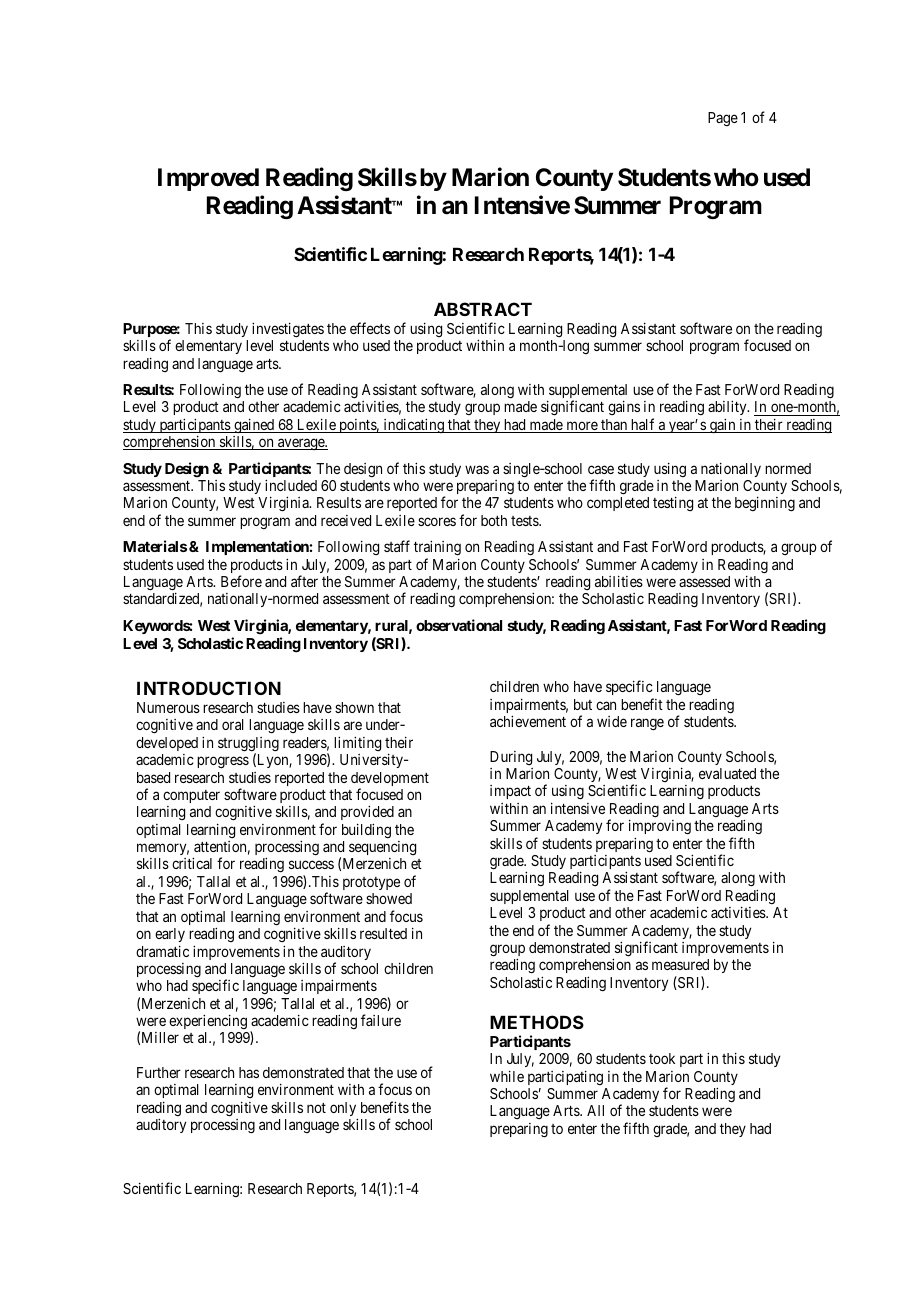 The height and width of the screenshot is (1308, 924). I want to click on Page, so click(723, 119).
